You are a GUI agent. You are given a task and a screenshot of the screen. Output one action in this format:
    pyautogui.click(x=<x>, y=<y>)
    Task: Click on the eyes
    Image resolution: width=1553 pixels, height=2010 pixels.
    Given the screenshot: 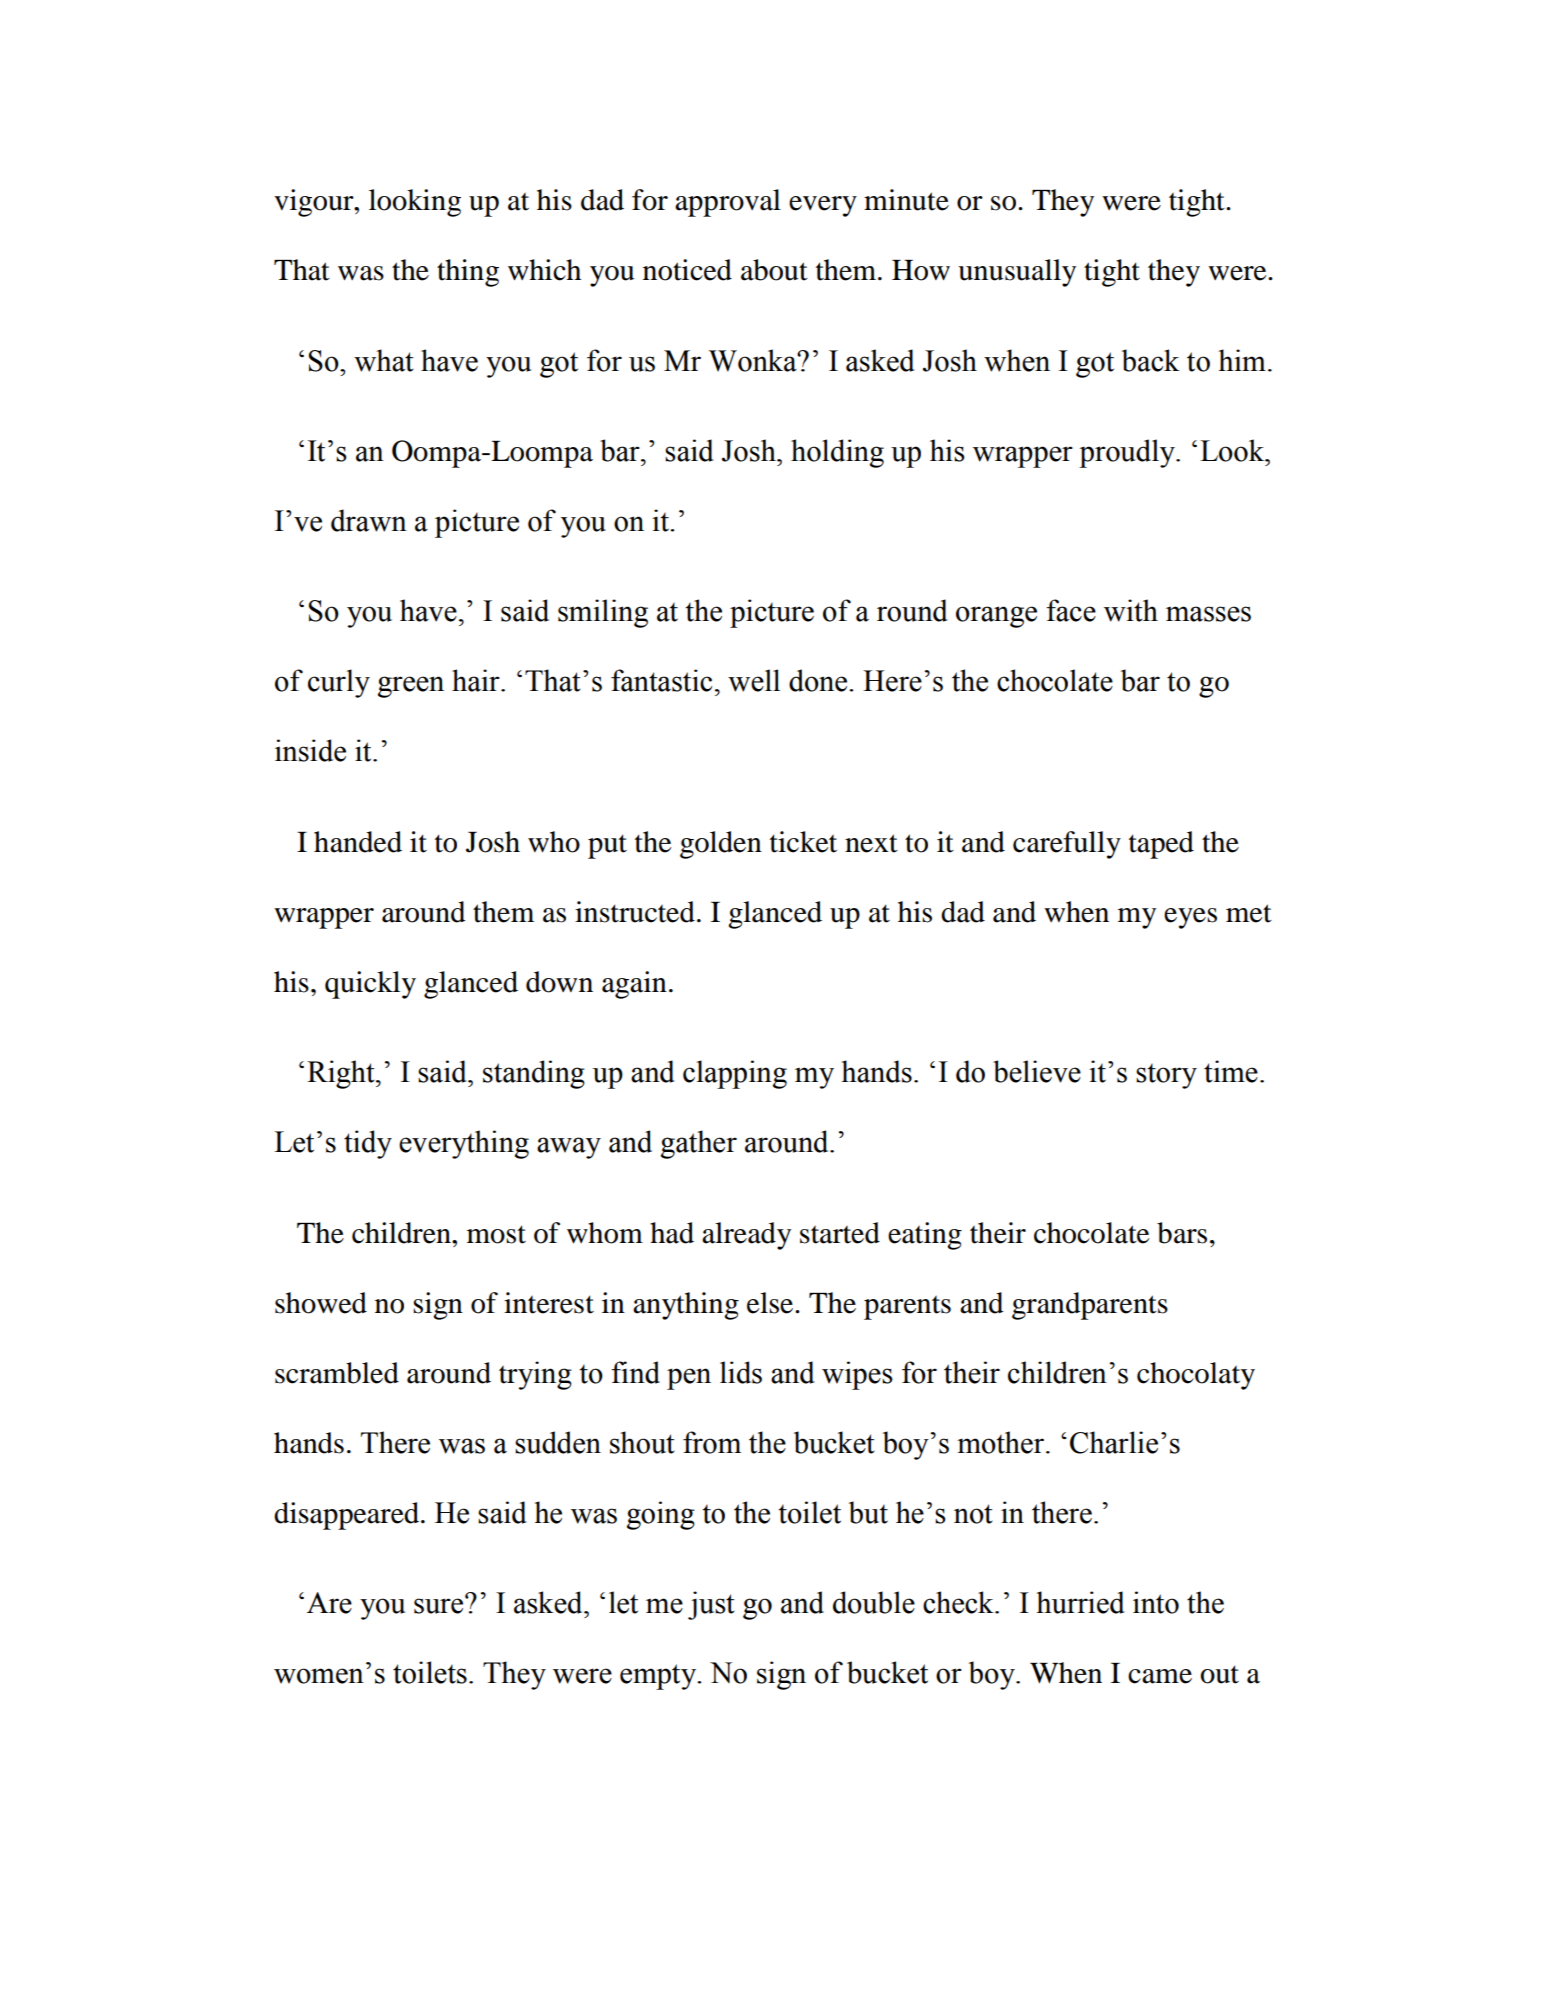 What is the action you would take?
    pyautogui.click(x=1190, y=918)
